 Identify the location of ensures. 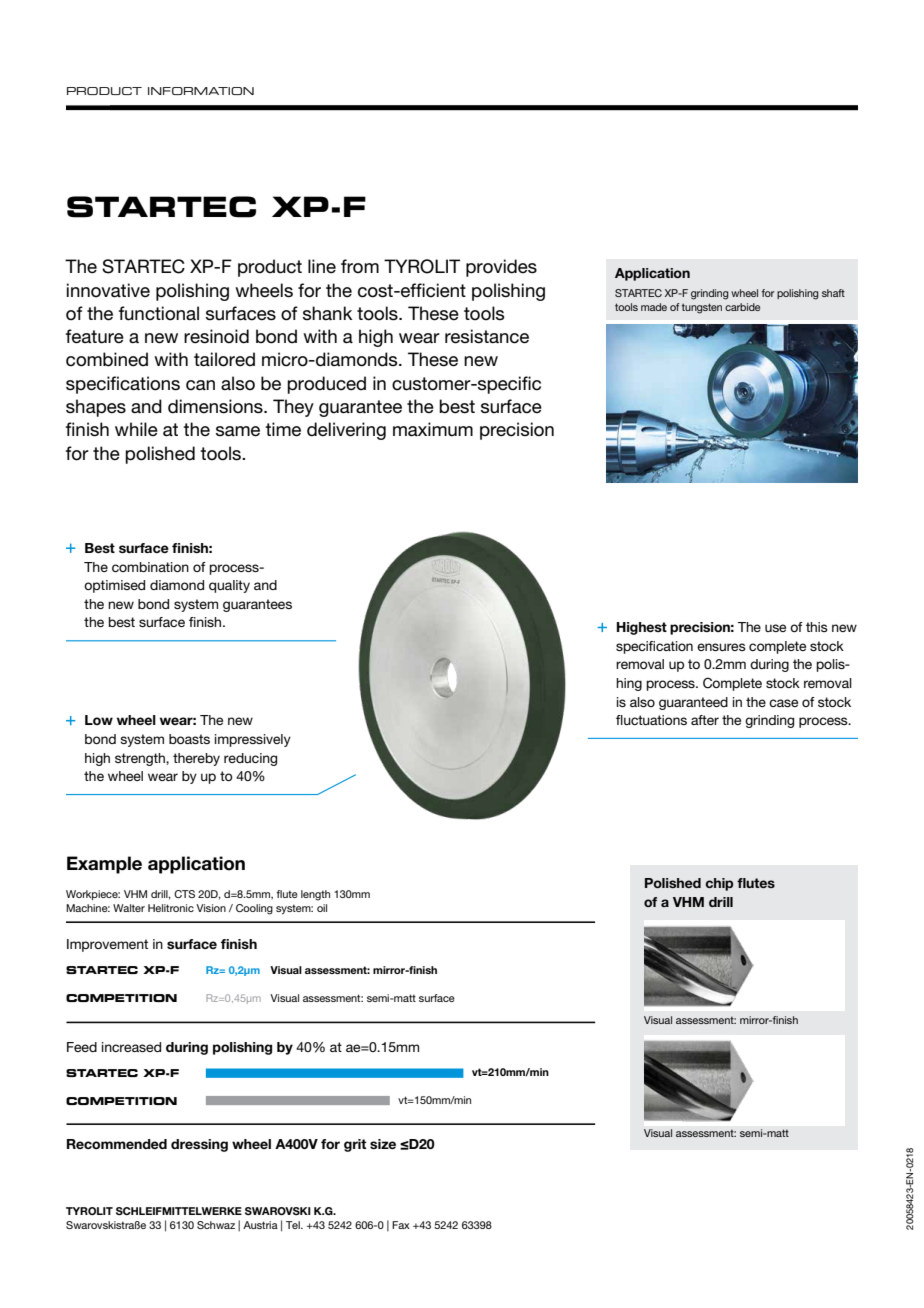
(721, 647).
